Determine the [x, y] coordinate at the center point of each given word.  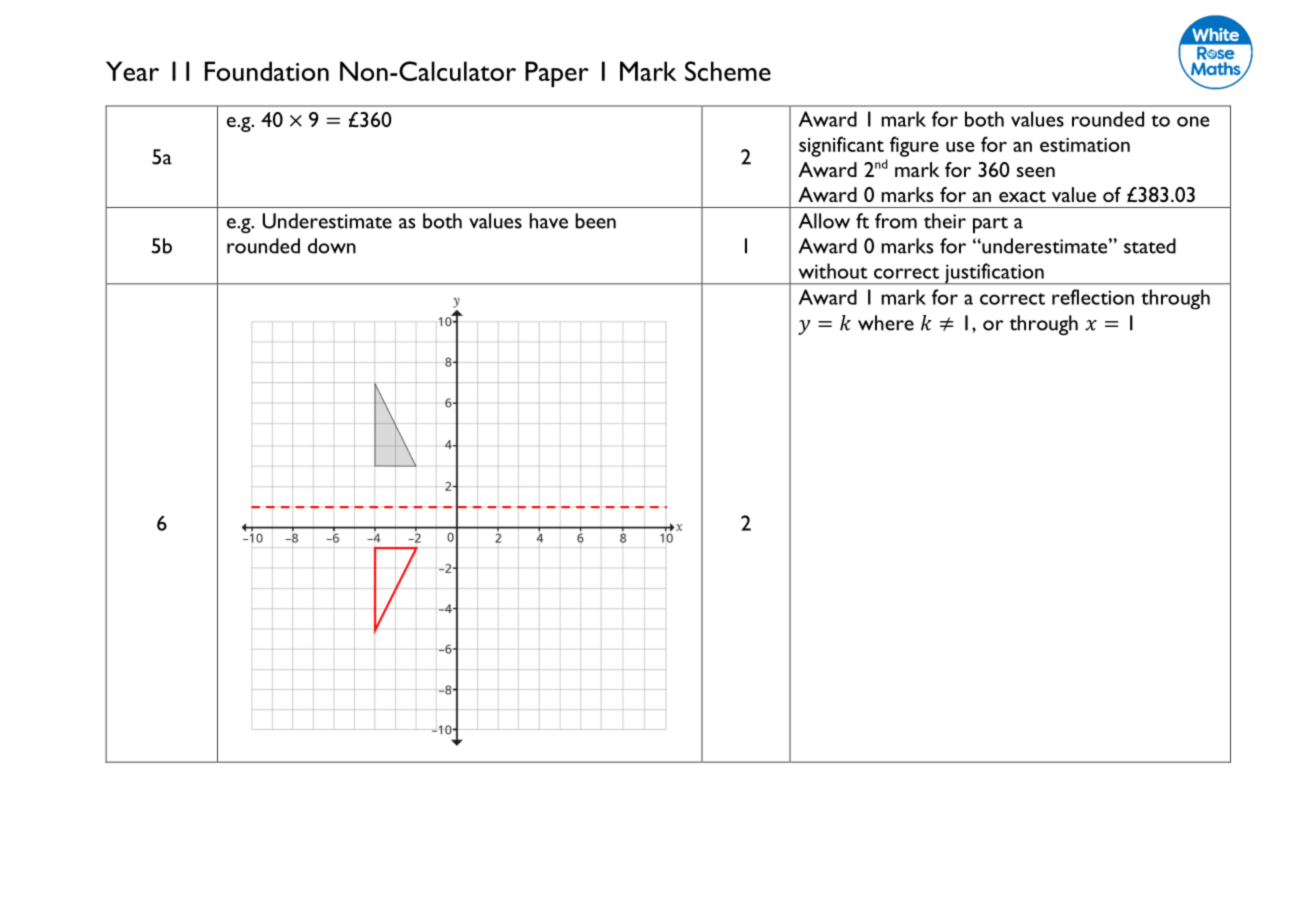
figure [914, 146]
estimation [1085, 145]
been [595, 221]
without [833, 271]
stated [1150, 246]
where [886, 323]
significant [841, 146]
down [332, 246]
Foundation [267, 71]
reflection [1093, 297]
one [1193, 121]
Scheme [728, 71]
